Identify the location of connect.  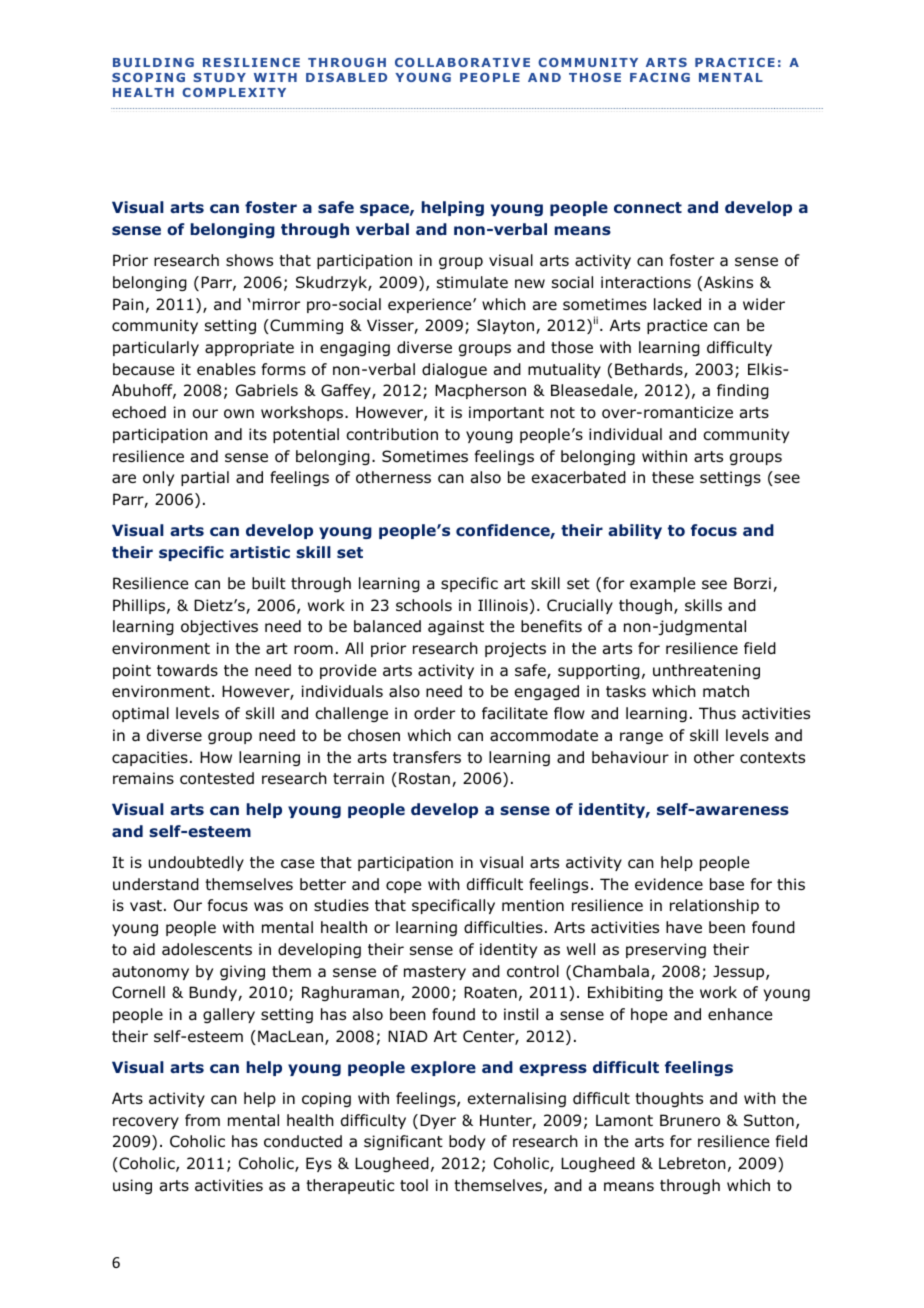
(648, 208).
